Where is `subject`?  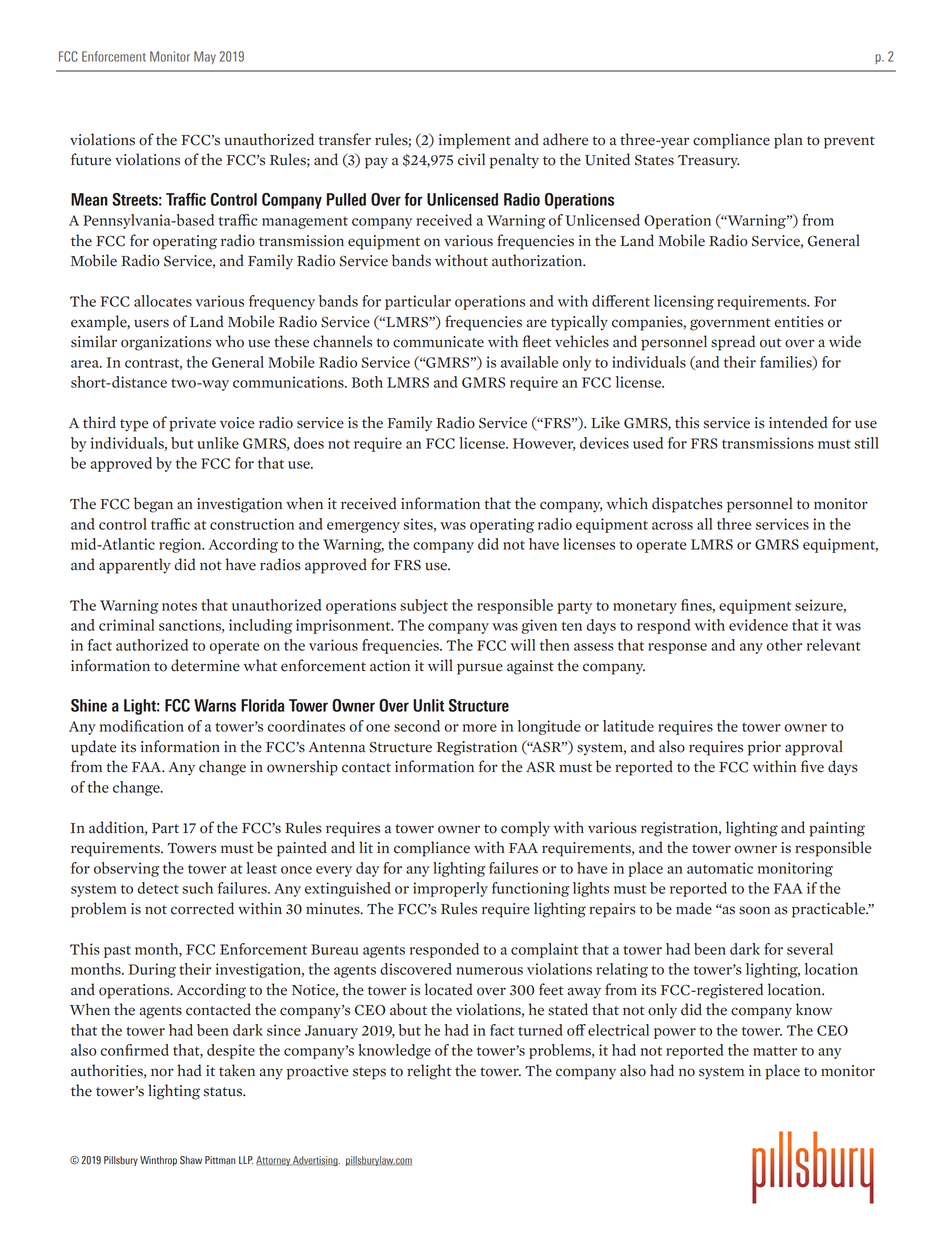 subject is located at coordinates (424, 606).
